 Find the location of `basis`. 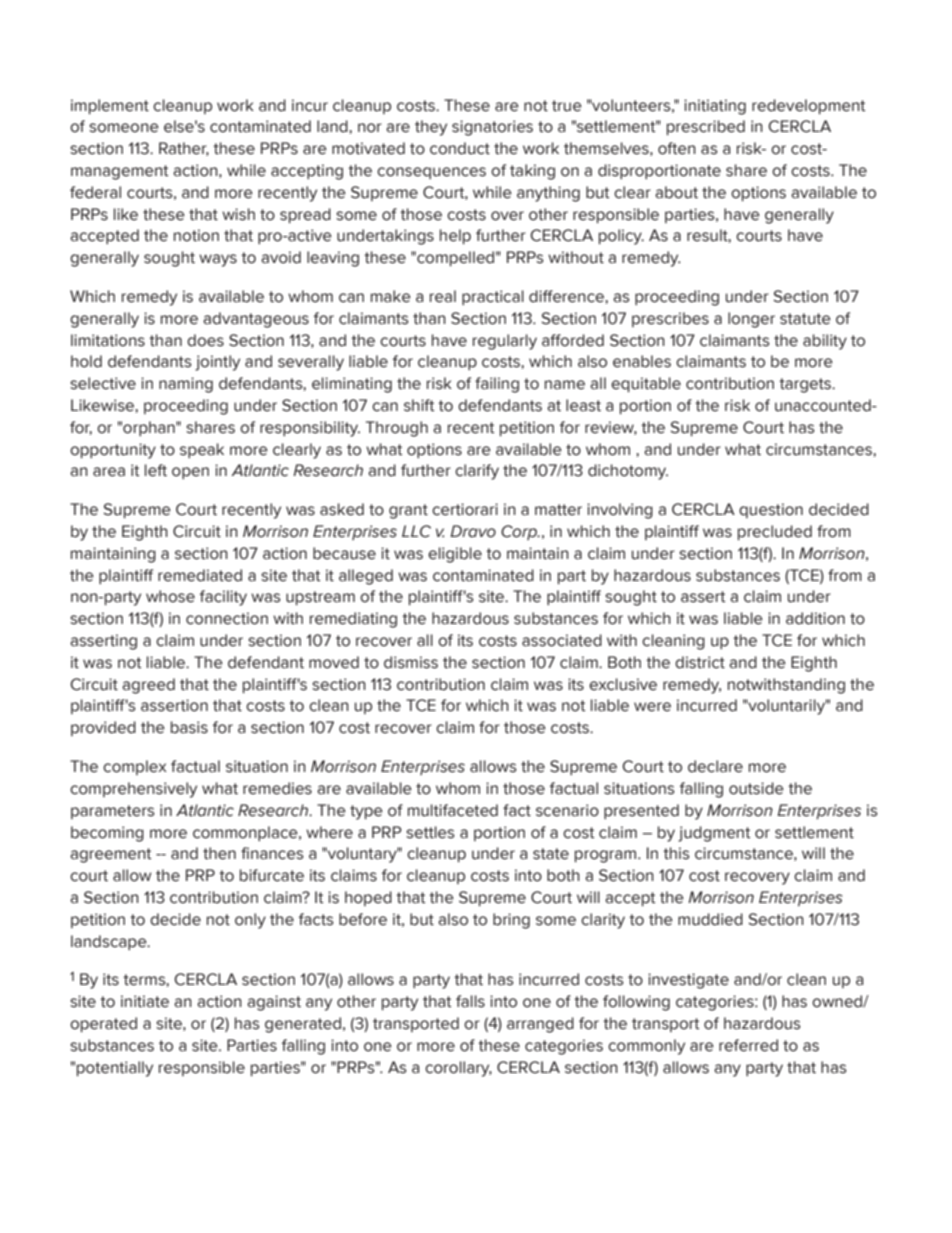

basis is located at coordinates (189, 727).
